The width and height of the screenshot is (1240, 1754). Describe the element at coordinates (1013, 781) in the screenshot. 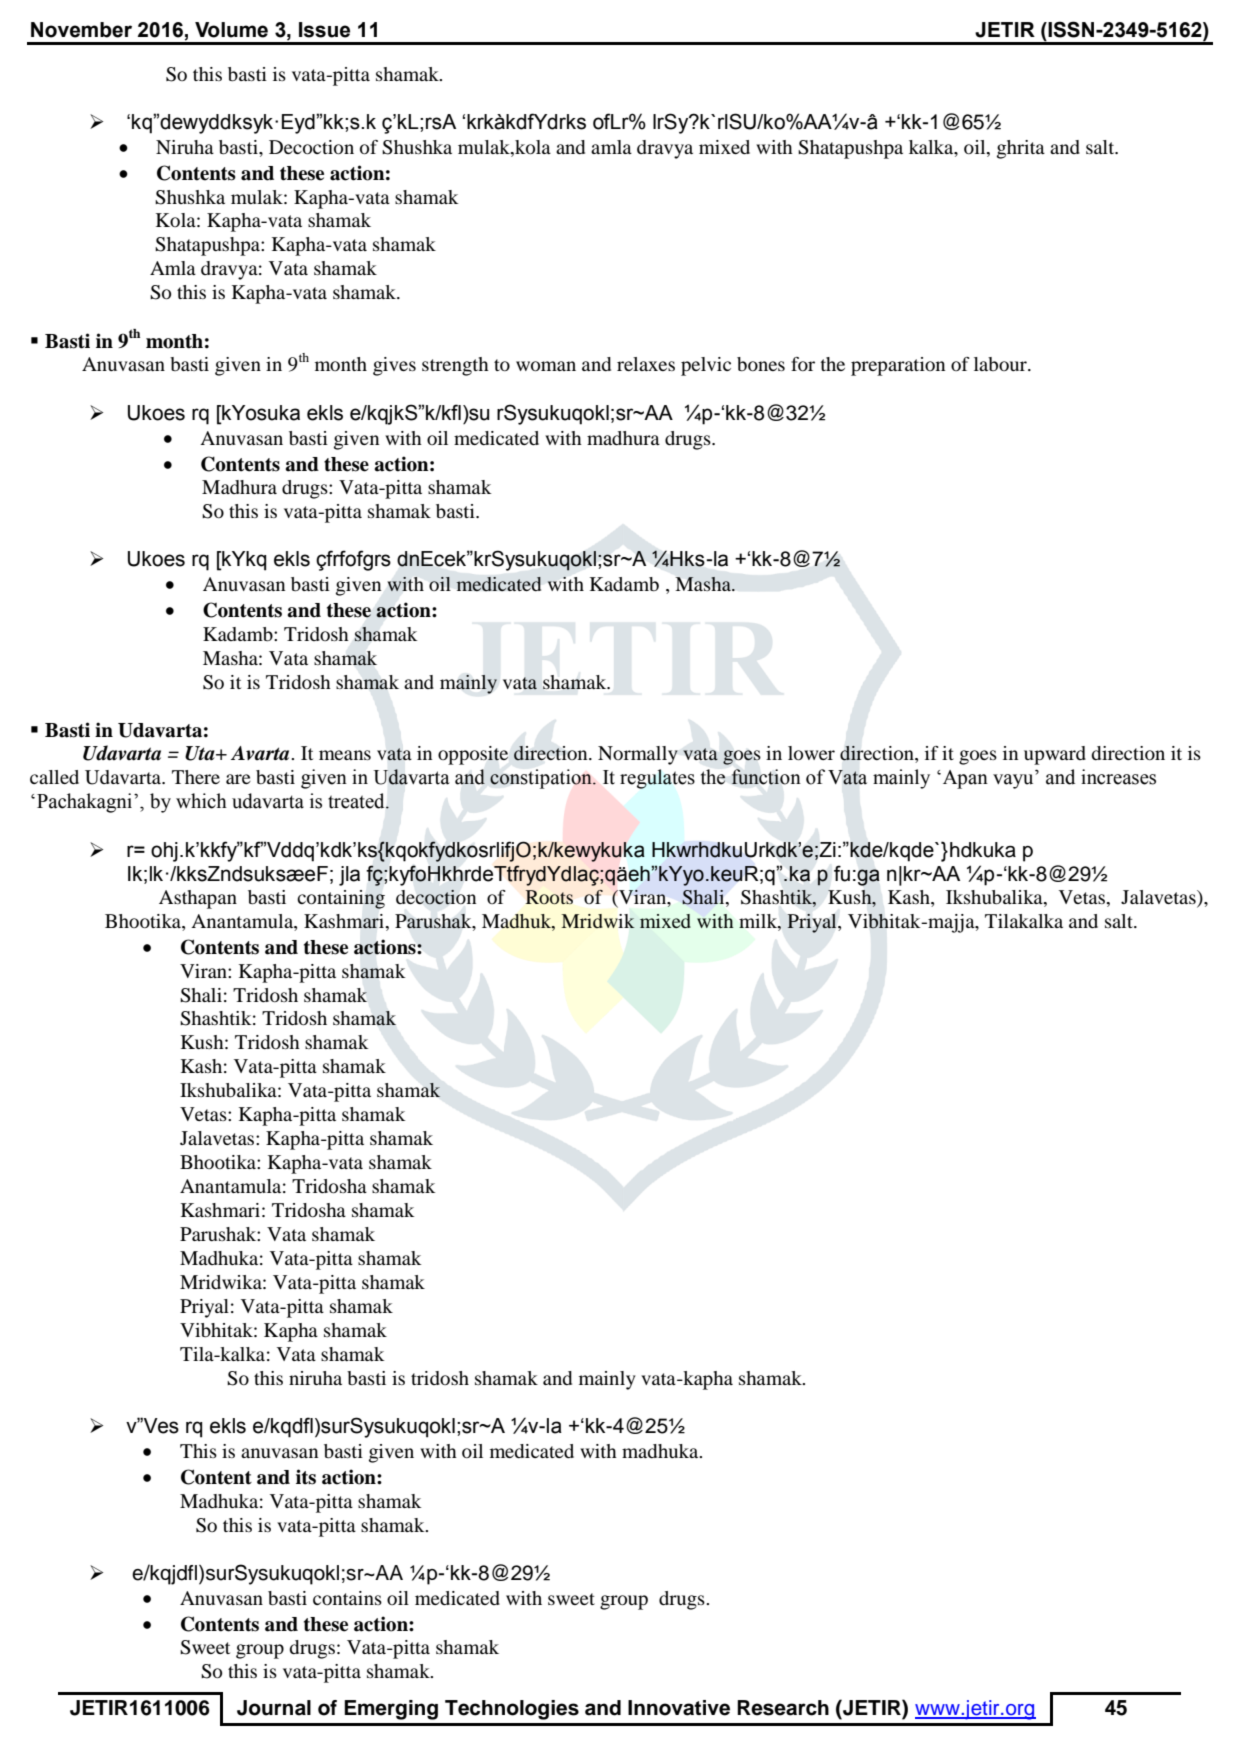

I see `vayu` at that location.
